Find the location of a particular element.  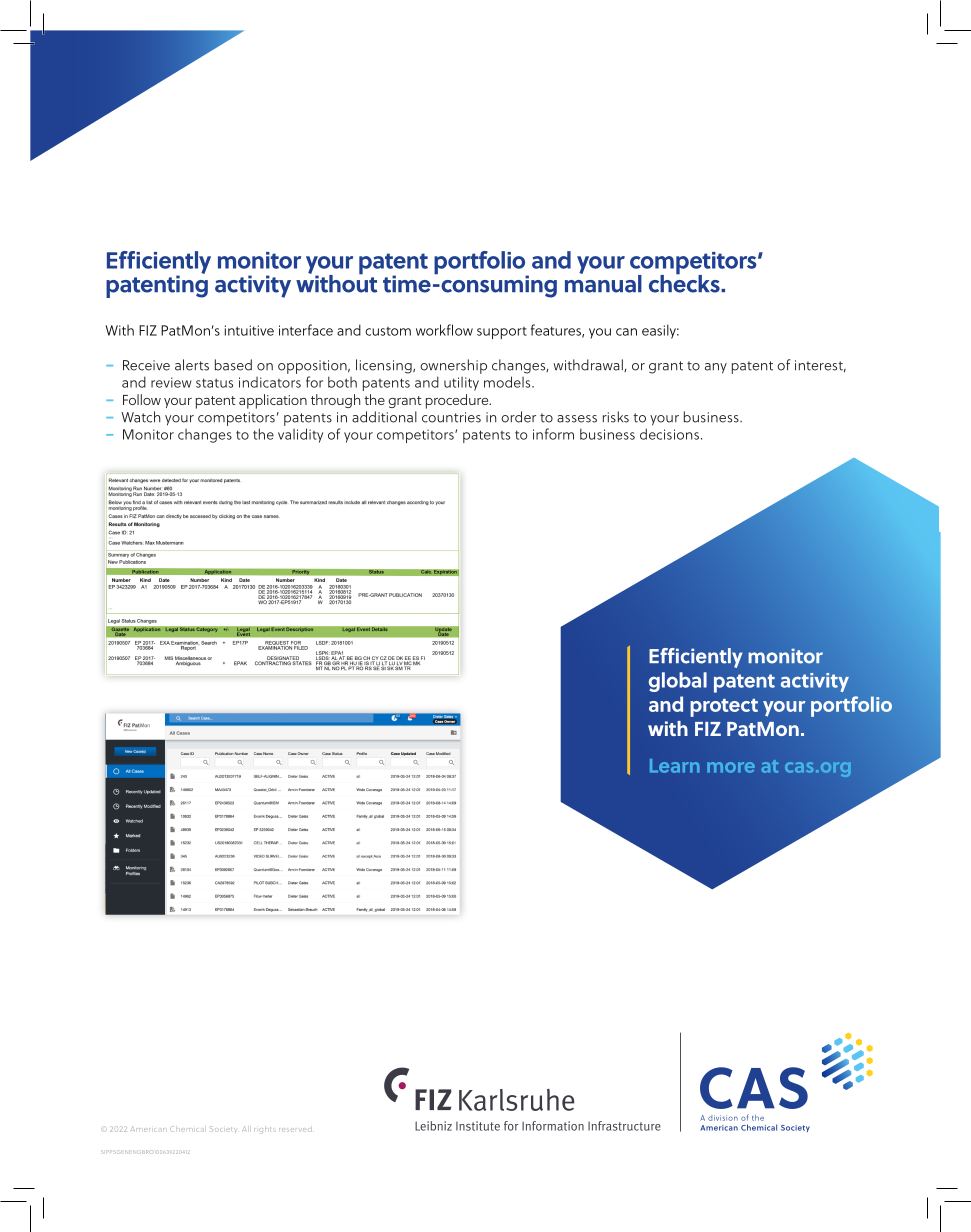

Chemical is located at coordinates (187, 1130).
